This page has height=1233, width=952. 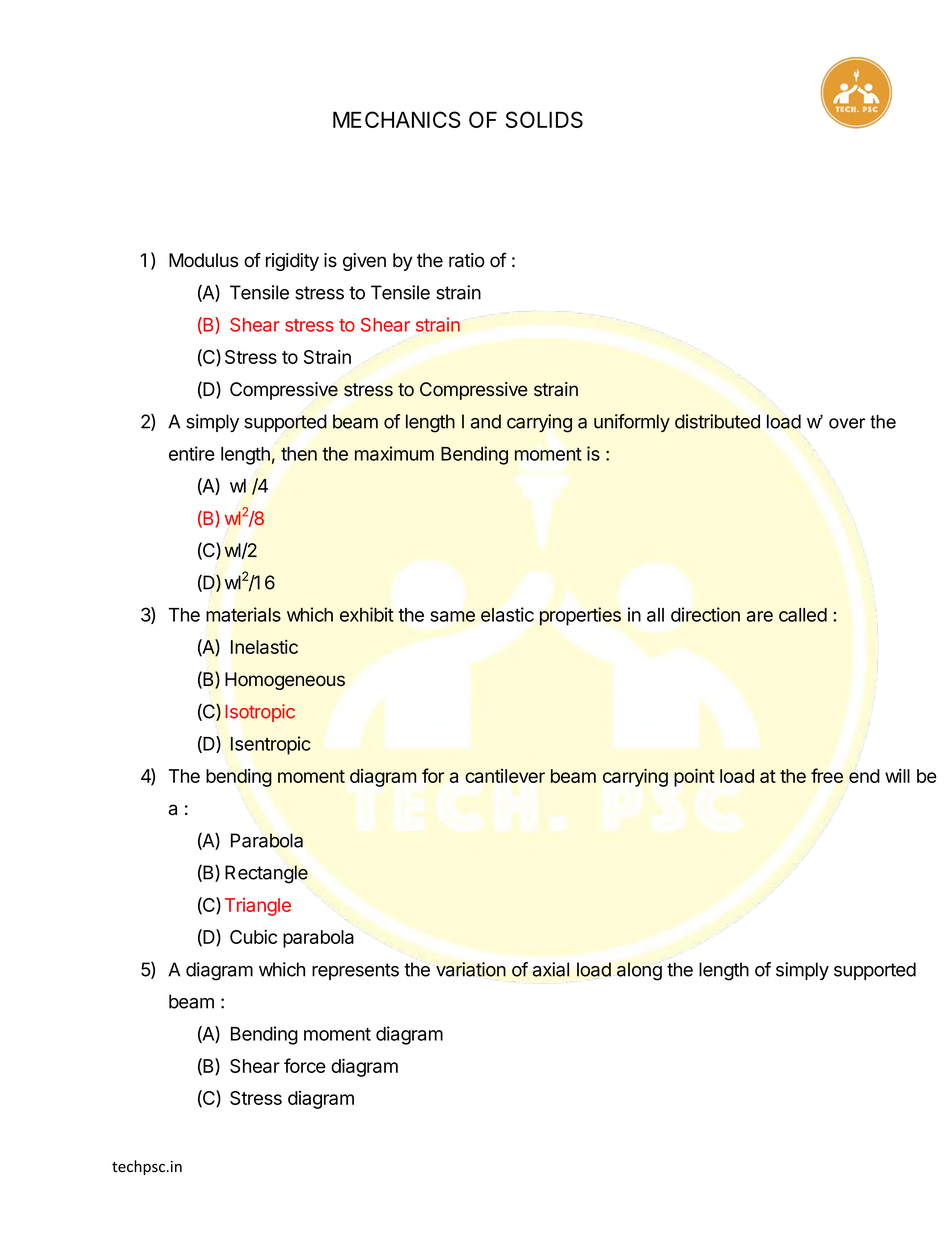 I want to click on Homogeneous, so click(x=285, y=681).
